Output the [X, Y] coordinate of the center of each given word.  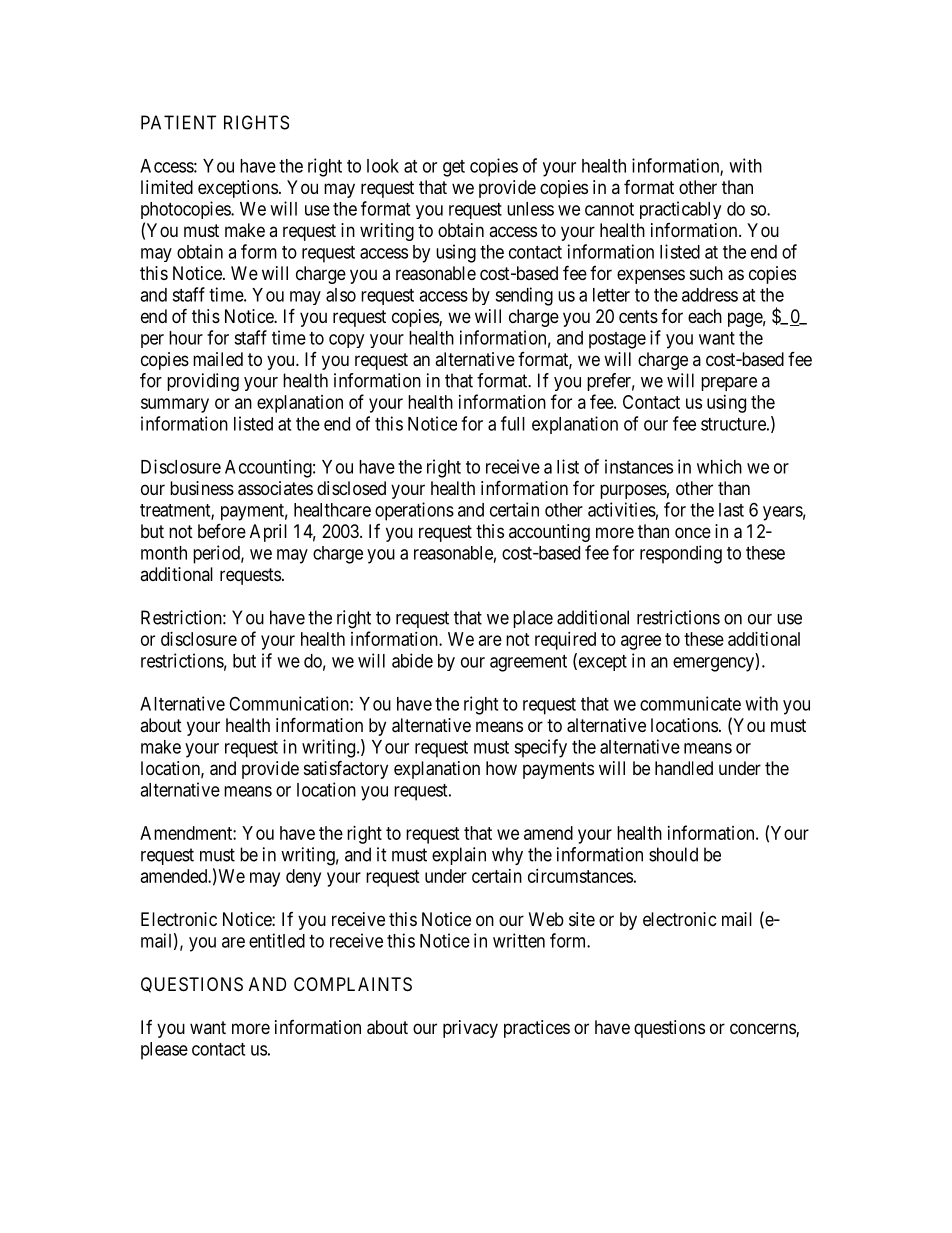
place [533, 619]
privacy [470, 1029]
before [222, 530]
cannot [609, 209]
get [454, 168]
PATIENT [178, 122]
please [164, 1051]
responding [681, 554]
